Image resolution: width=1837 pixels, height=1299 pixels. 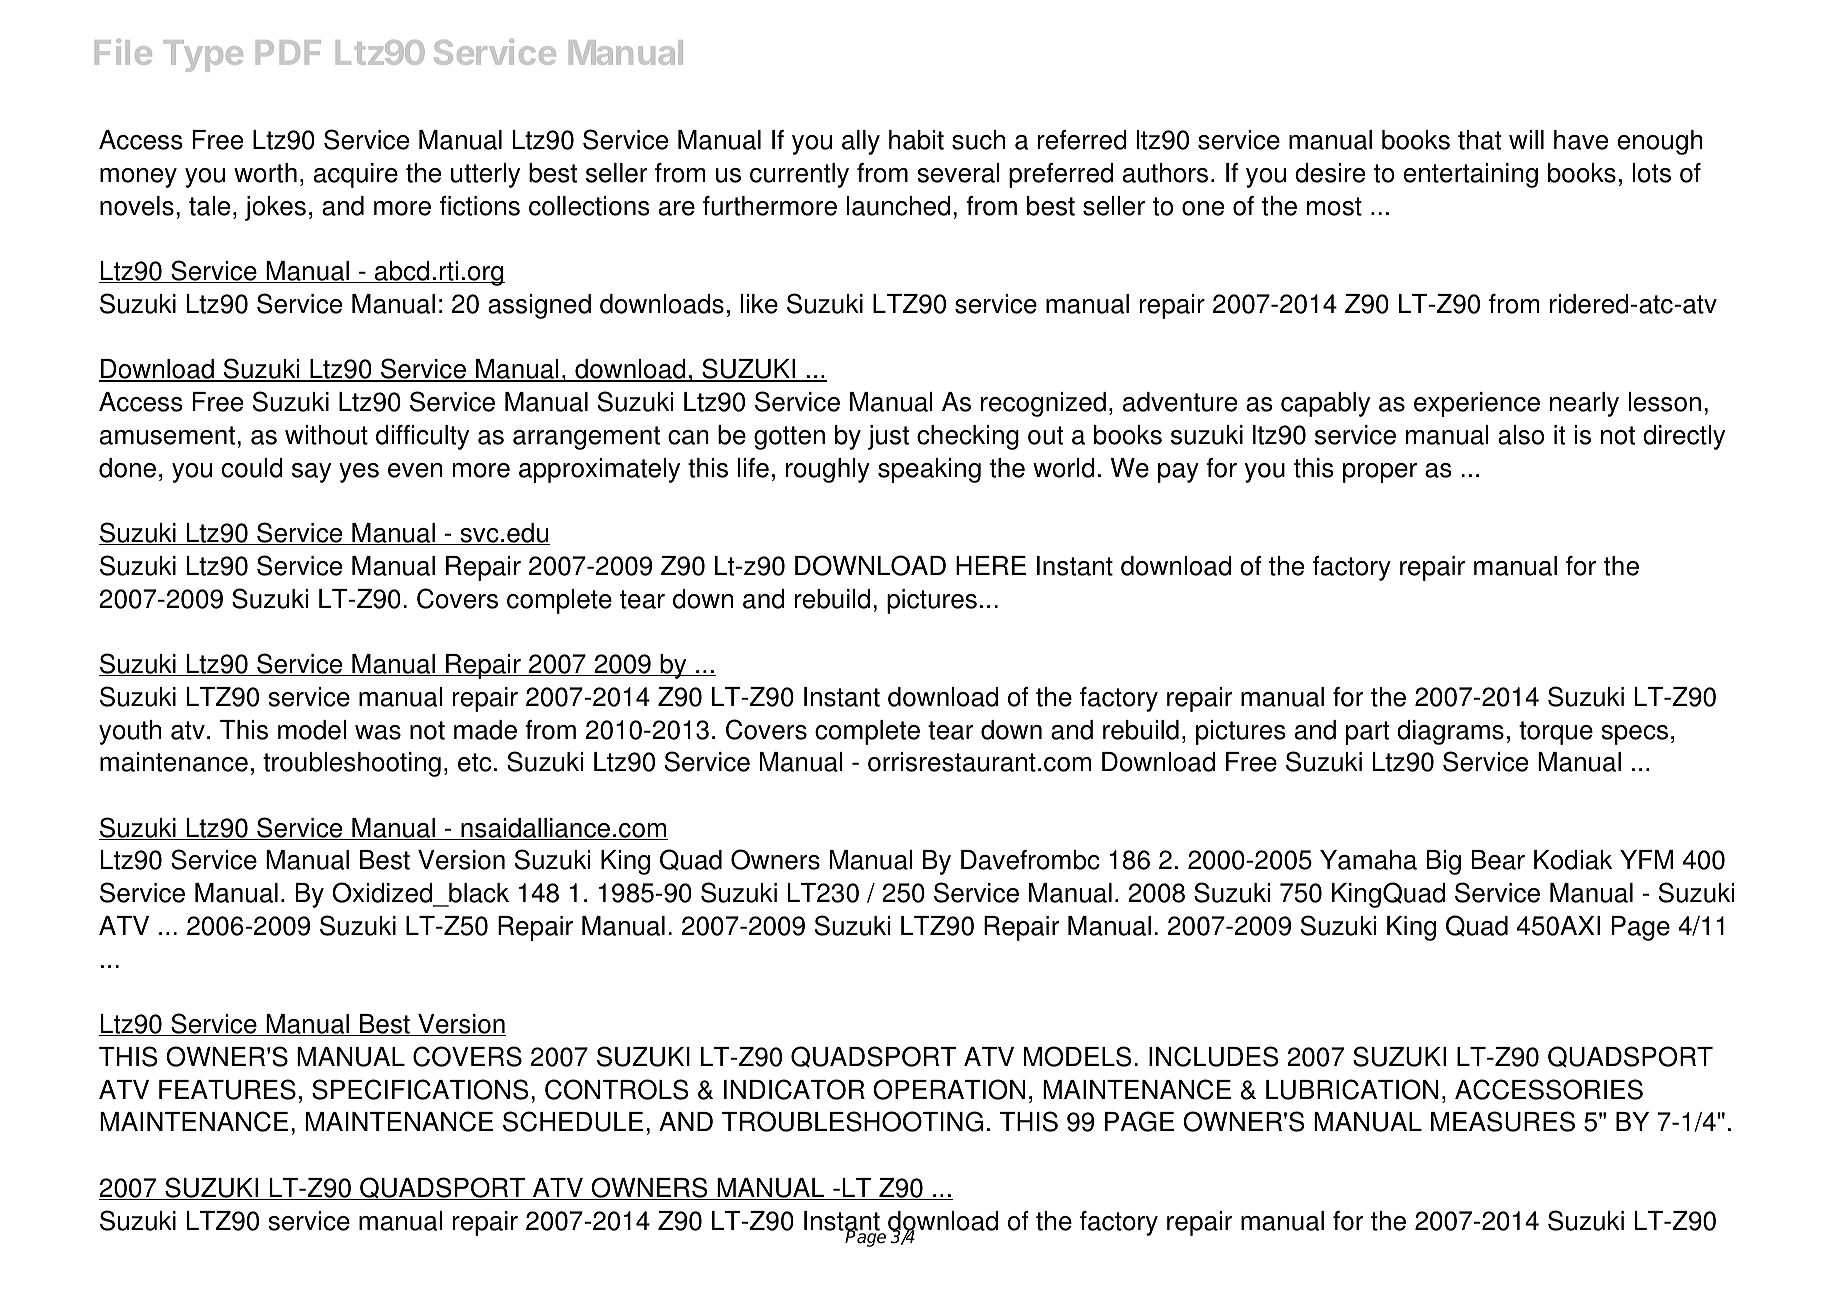 What do you see at coordinates (1479, 140) in the page?
I see `that` at bounding box center [1479, 140].
